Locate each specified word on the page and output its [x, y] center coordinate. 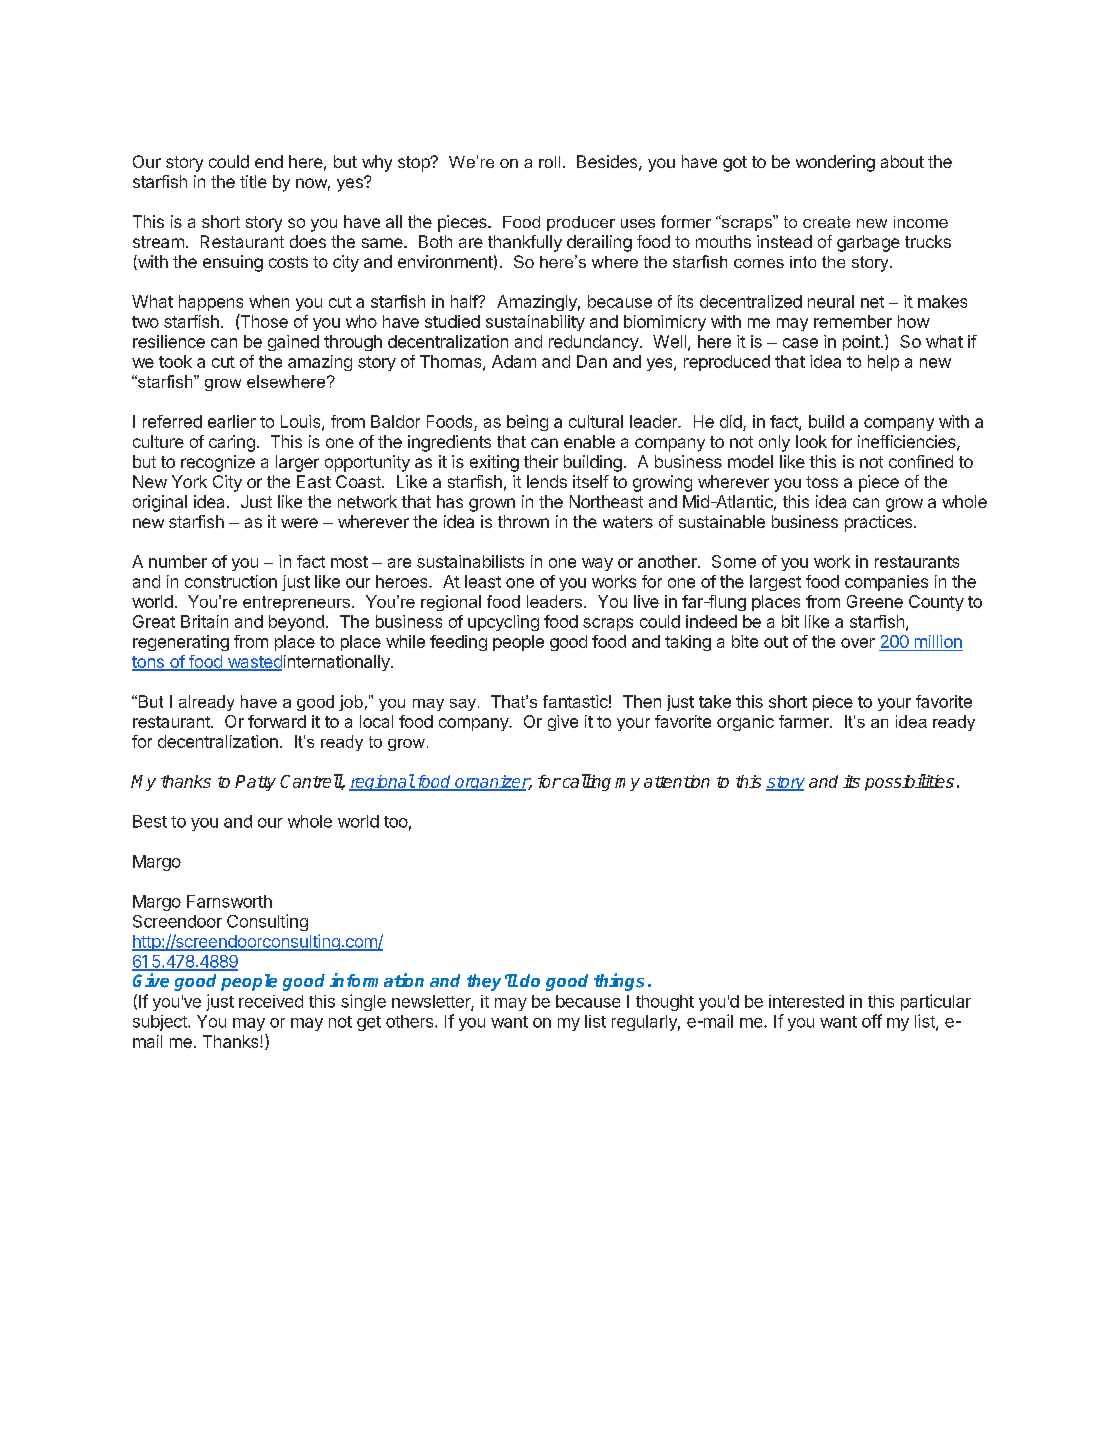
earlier [232, 421]
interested [806, 1001]
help [883, 363]
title [253, 181]
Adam [514, 361]
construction [231, 581]
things [619, 982]
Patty [255, 783]
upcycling [503, 623]
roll [549, 162]
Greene [875, 601]
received [271, 1001]
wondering [835, 163]
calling [585, 782]
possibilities [909, 782]
